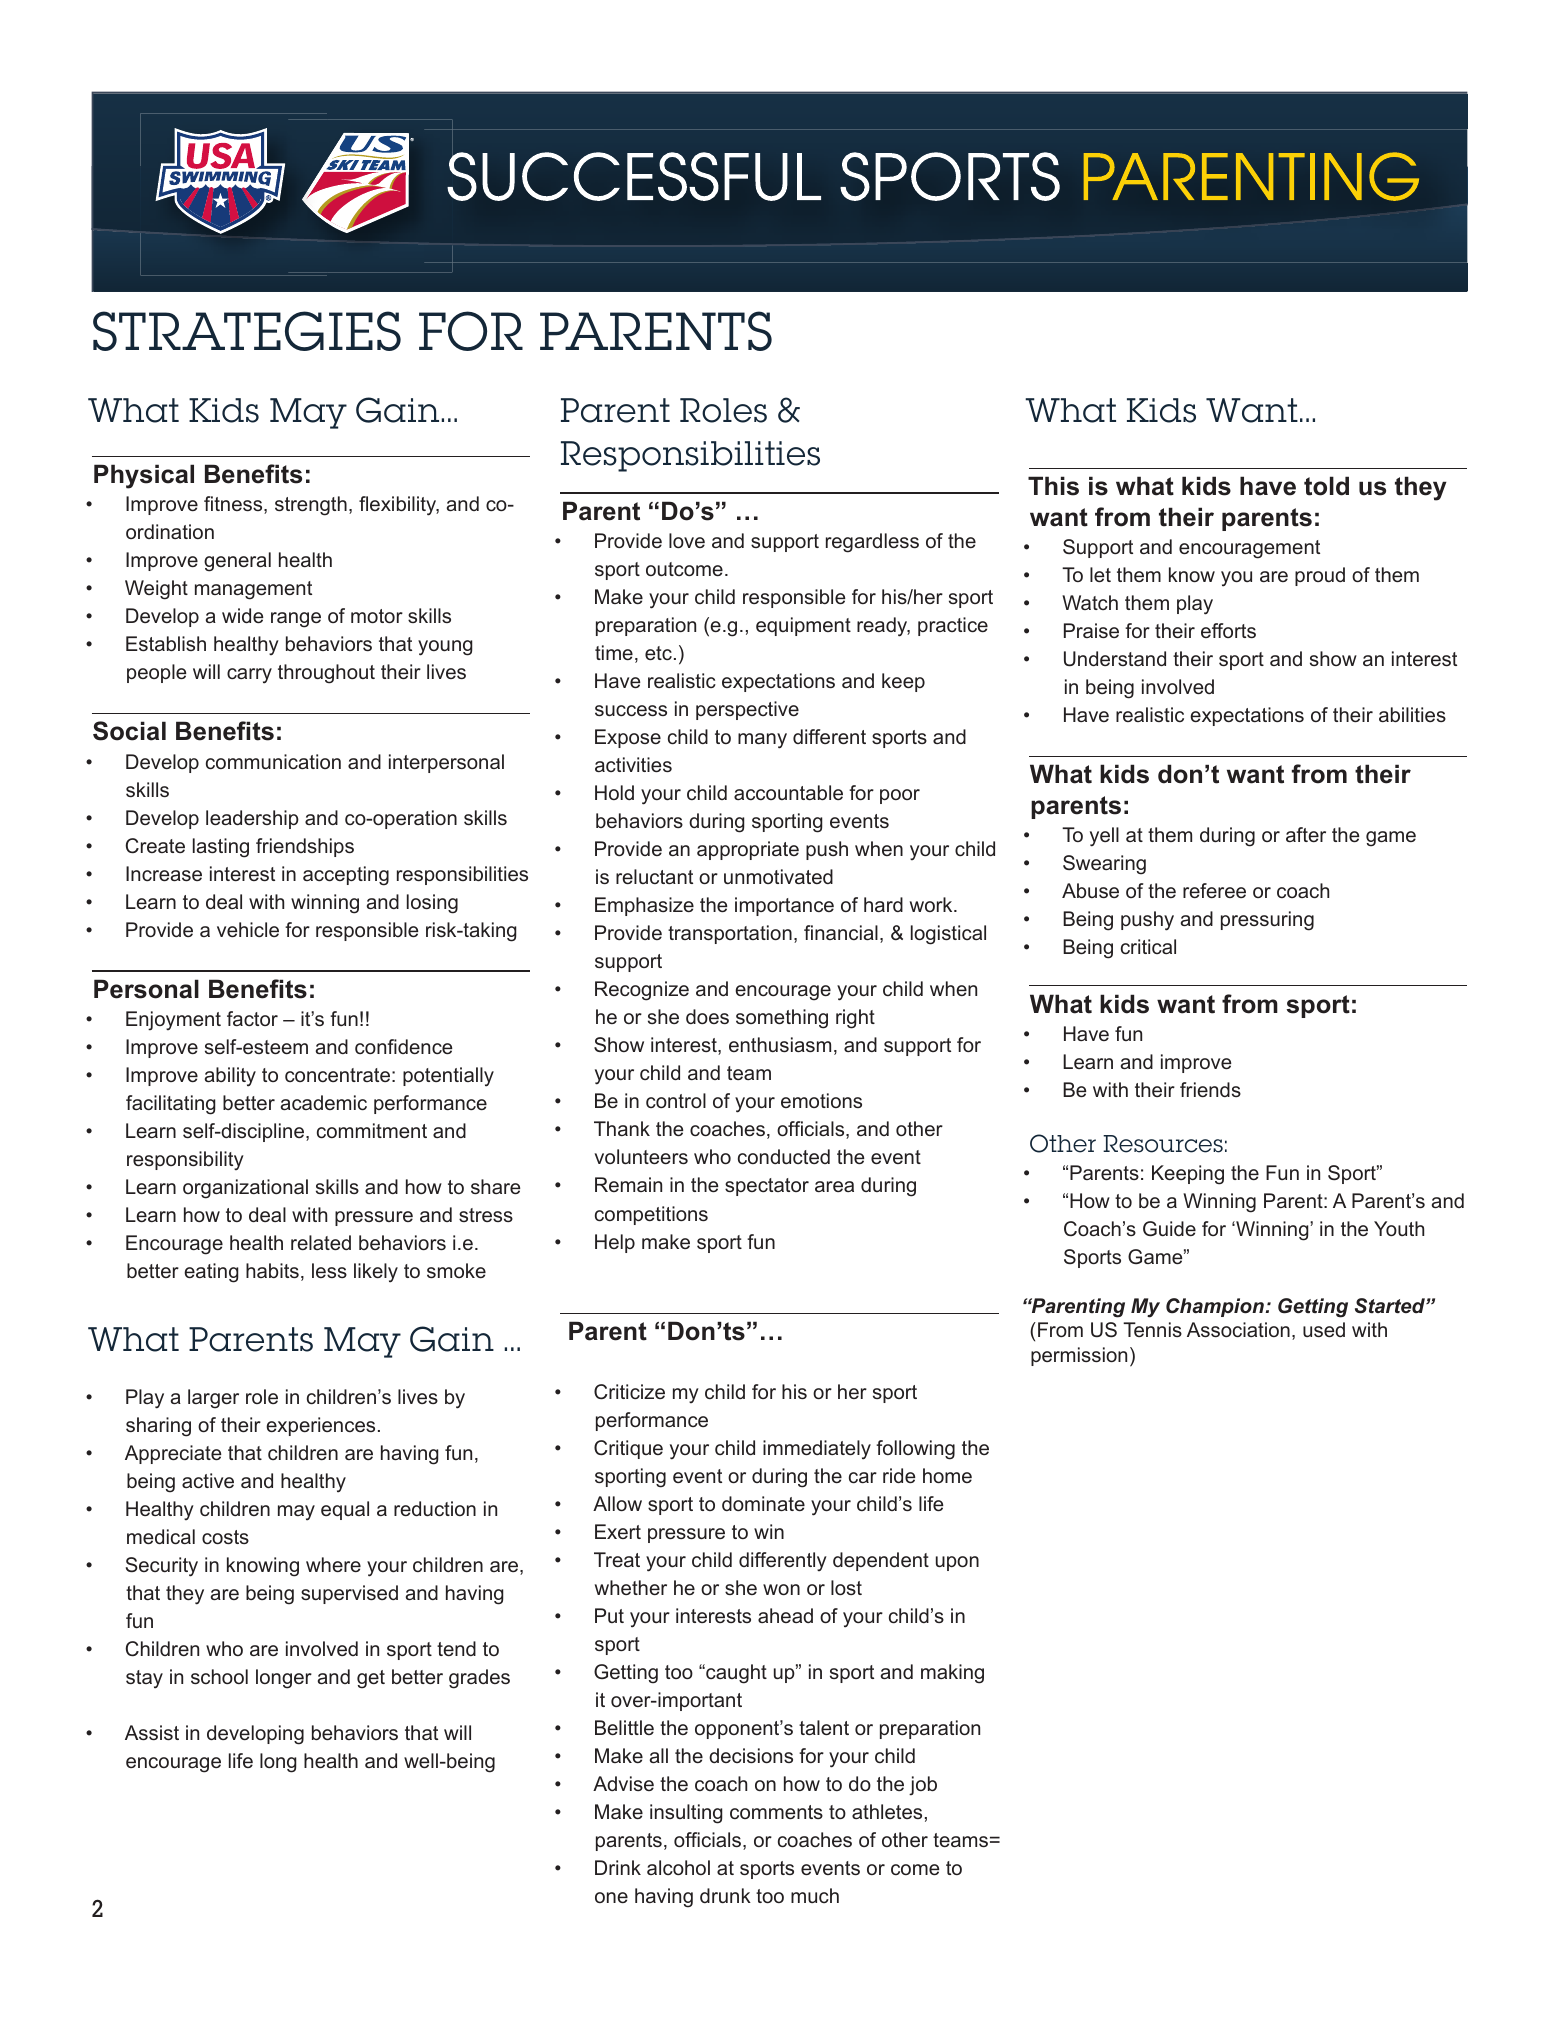  What do you see at coordinates (324, 1102) in the screenshot?
I see `academic` at bounding box center [324, 1102].
